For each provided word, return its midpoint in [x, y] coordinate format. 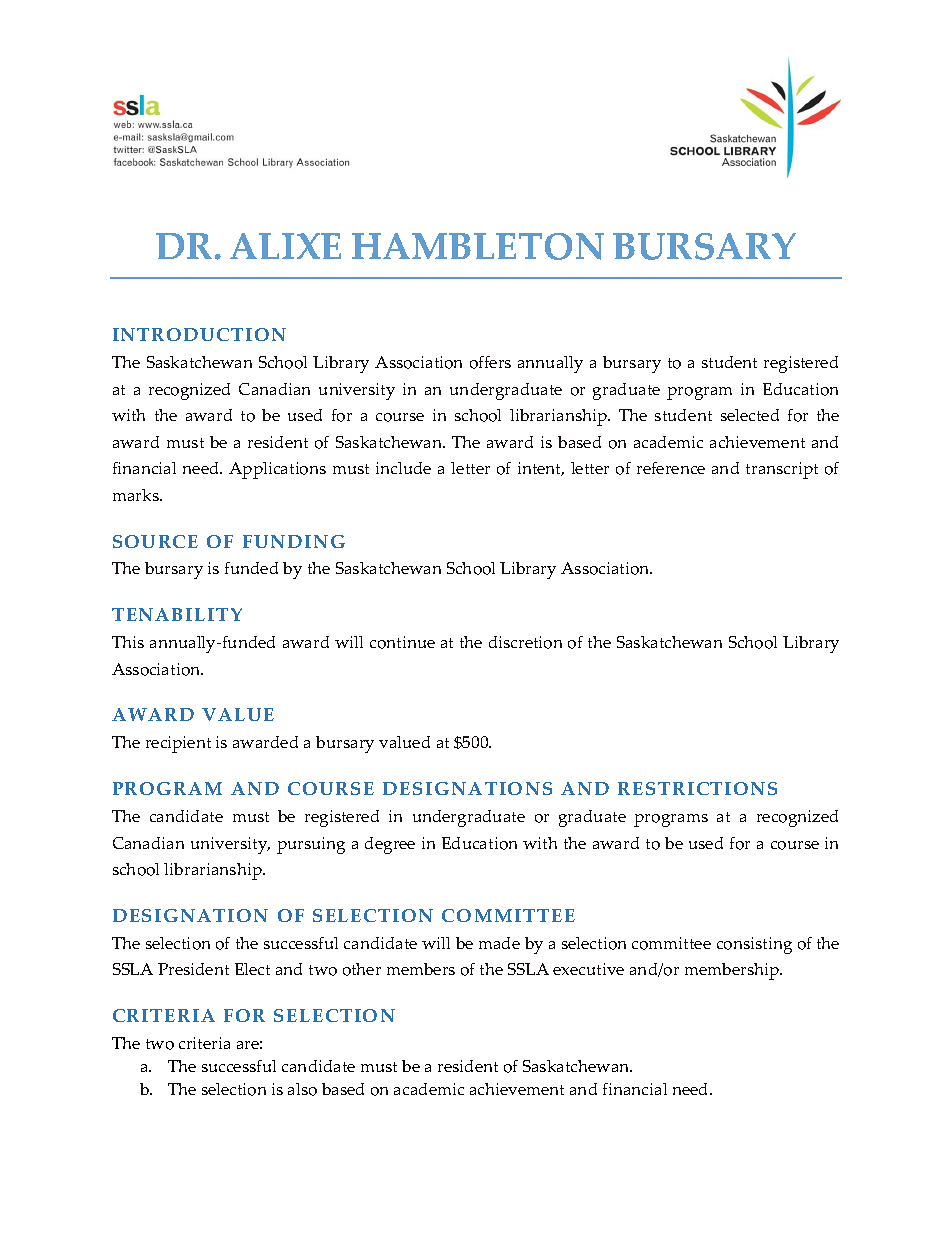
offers [490, 362]
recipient [178, 744]
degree [390, 845]
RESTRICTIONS [697, 788]
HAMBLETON [478, 246]
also [302, 1089]
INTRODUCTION [199, 334]
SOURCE [155, 541]
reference [671, 468]
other [362, 969]
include [403, 468]
